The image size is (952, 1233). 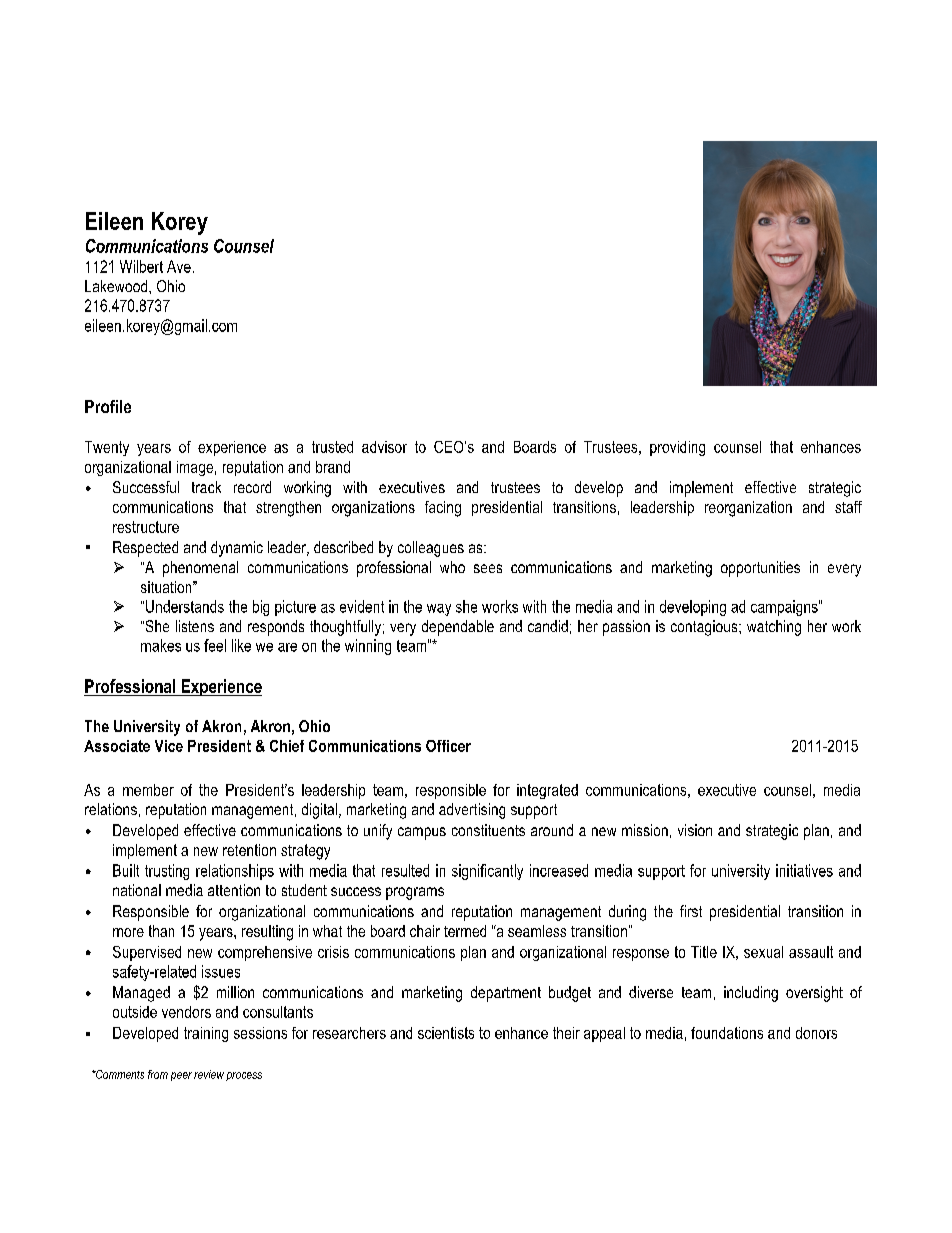 What do you see at coordinates (695, 830) in the document?
I see `vision` at bounding box center [695, 830].
